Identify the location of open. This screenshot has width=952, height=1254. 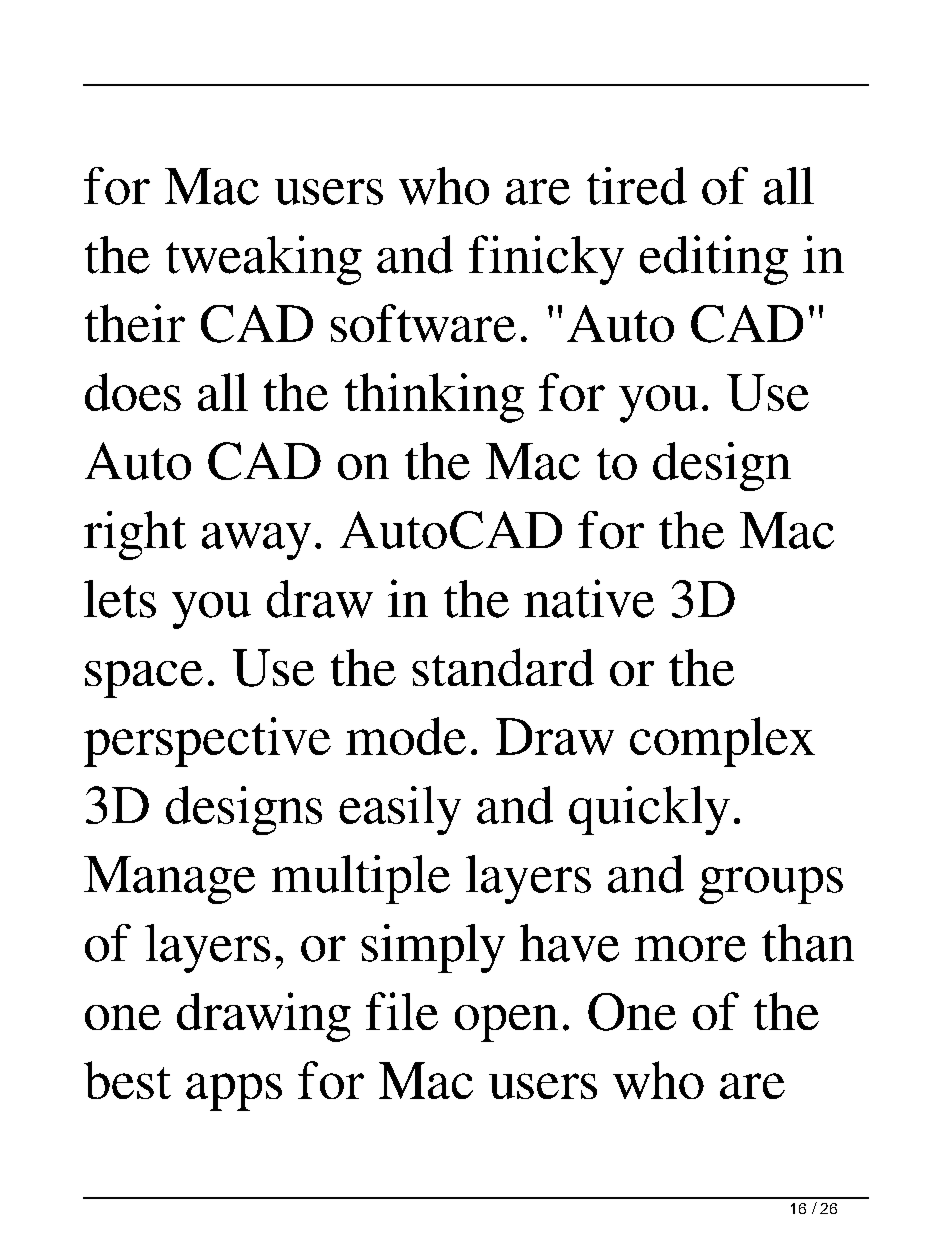
(506, 1023).
